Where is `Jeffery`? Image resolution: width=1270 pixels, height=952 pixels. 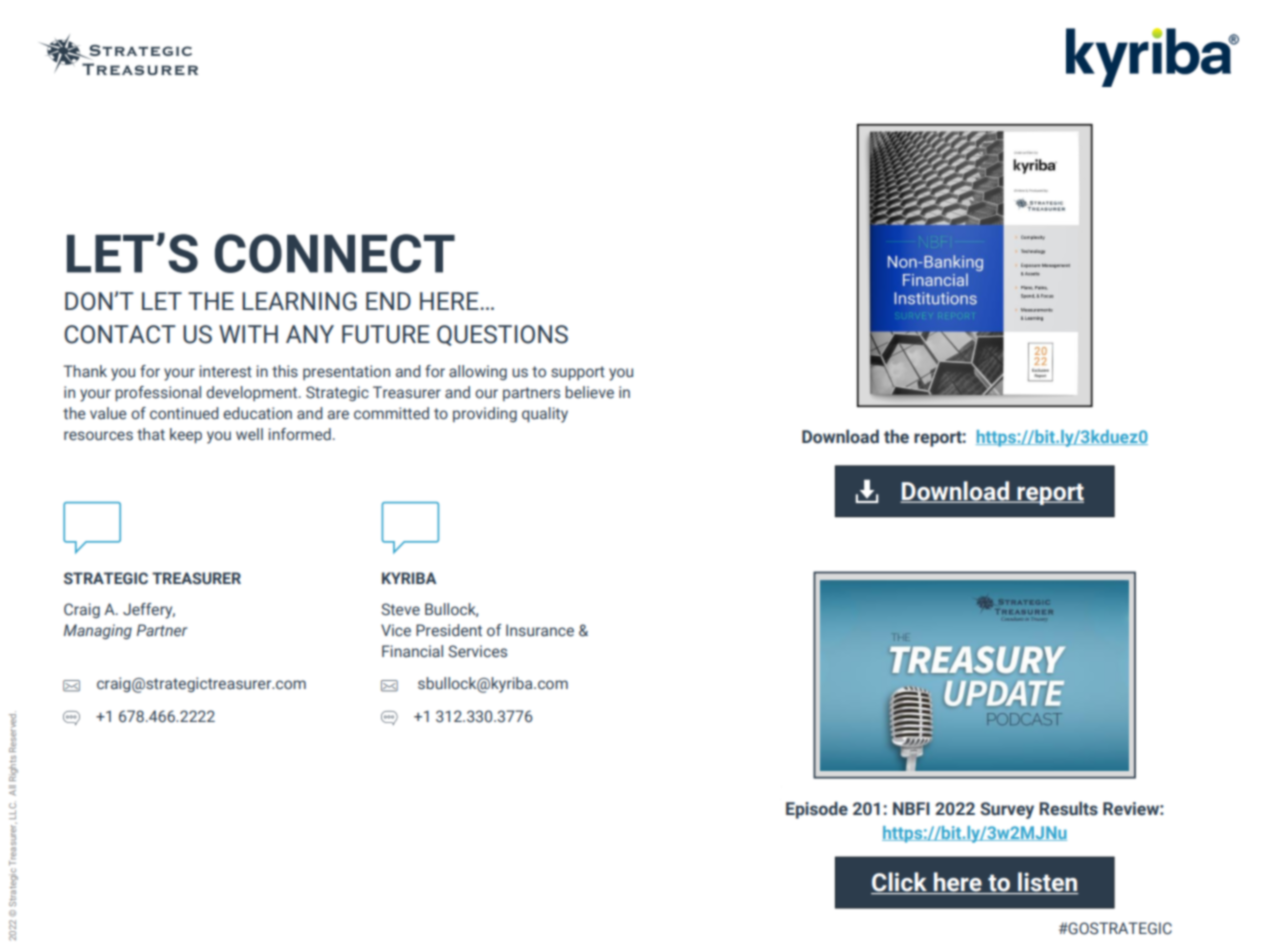 Jeffery is located at coordinates (149, 611).
